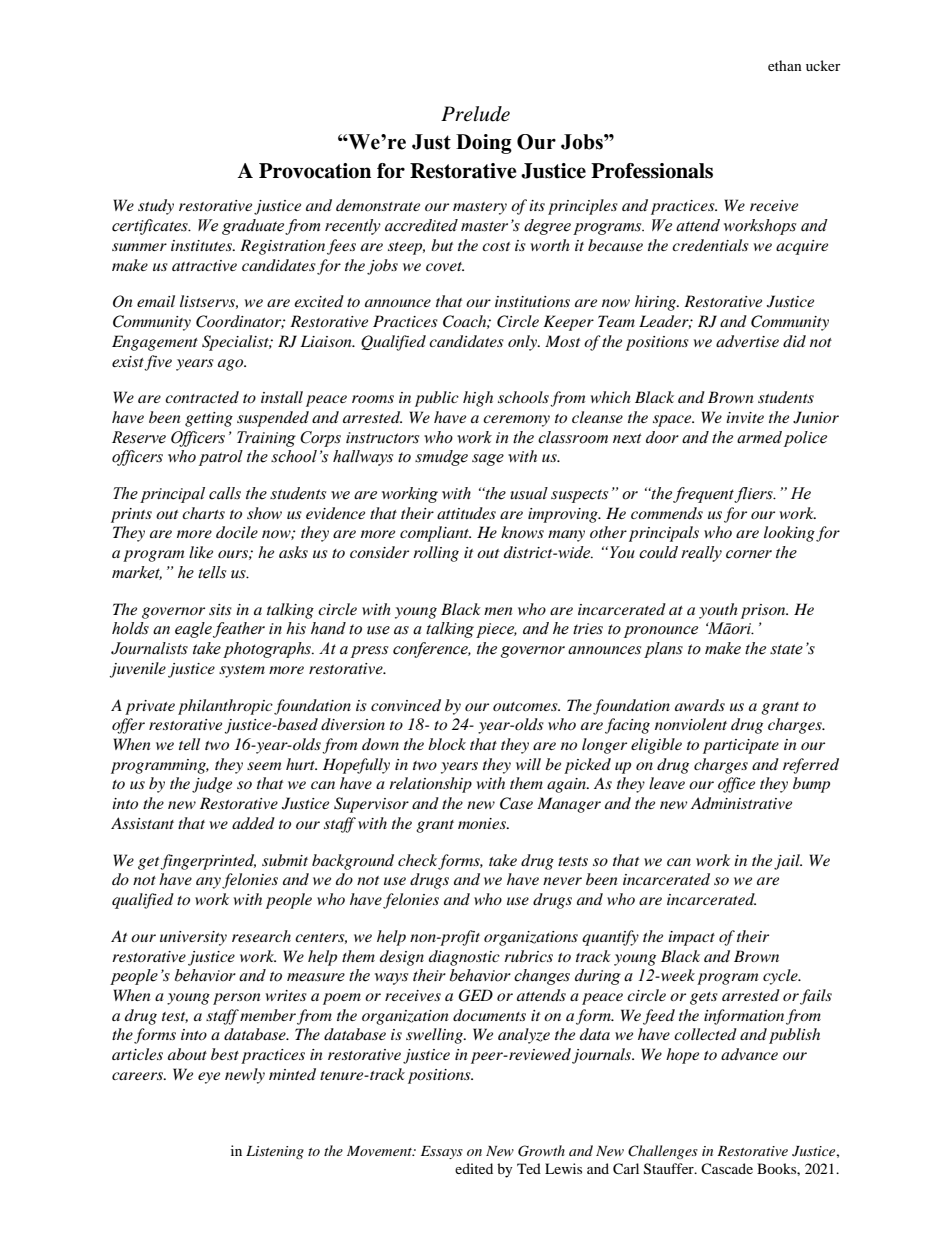 This document has height=1233, width=952. What do you see at coordinates (315, 171) in the document?
I see `Provocation` at bounding box center [315, 171].
